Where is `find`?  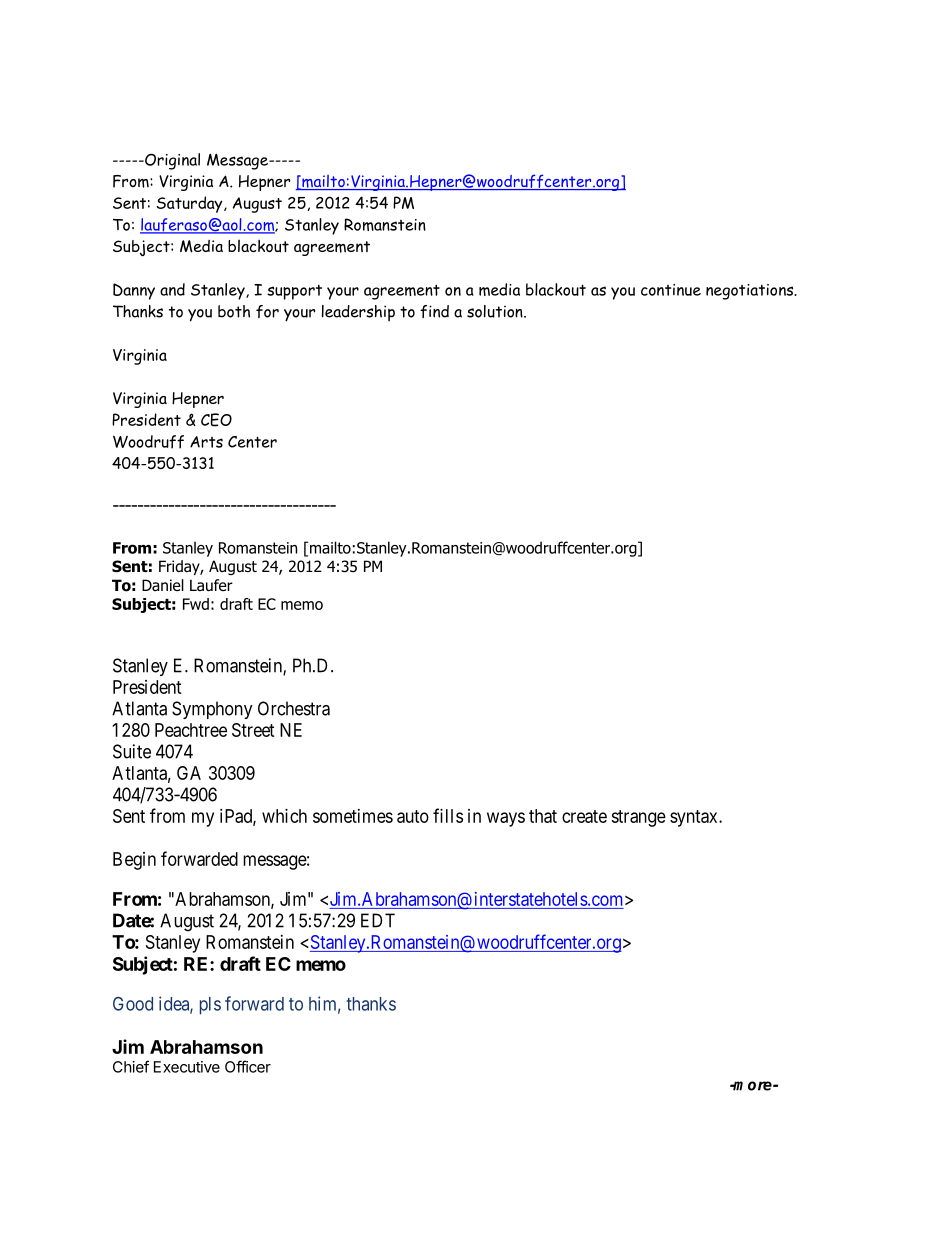 find is located at coordinates (434, 311).
